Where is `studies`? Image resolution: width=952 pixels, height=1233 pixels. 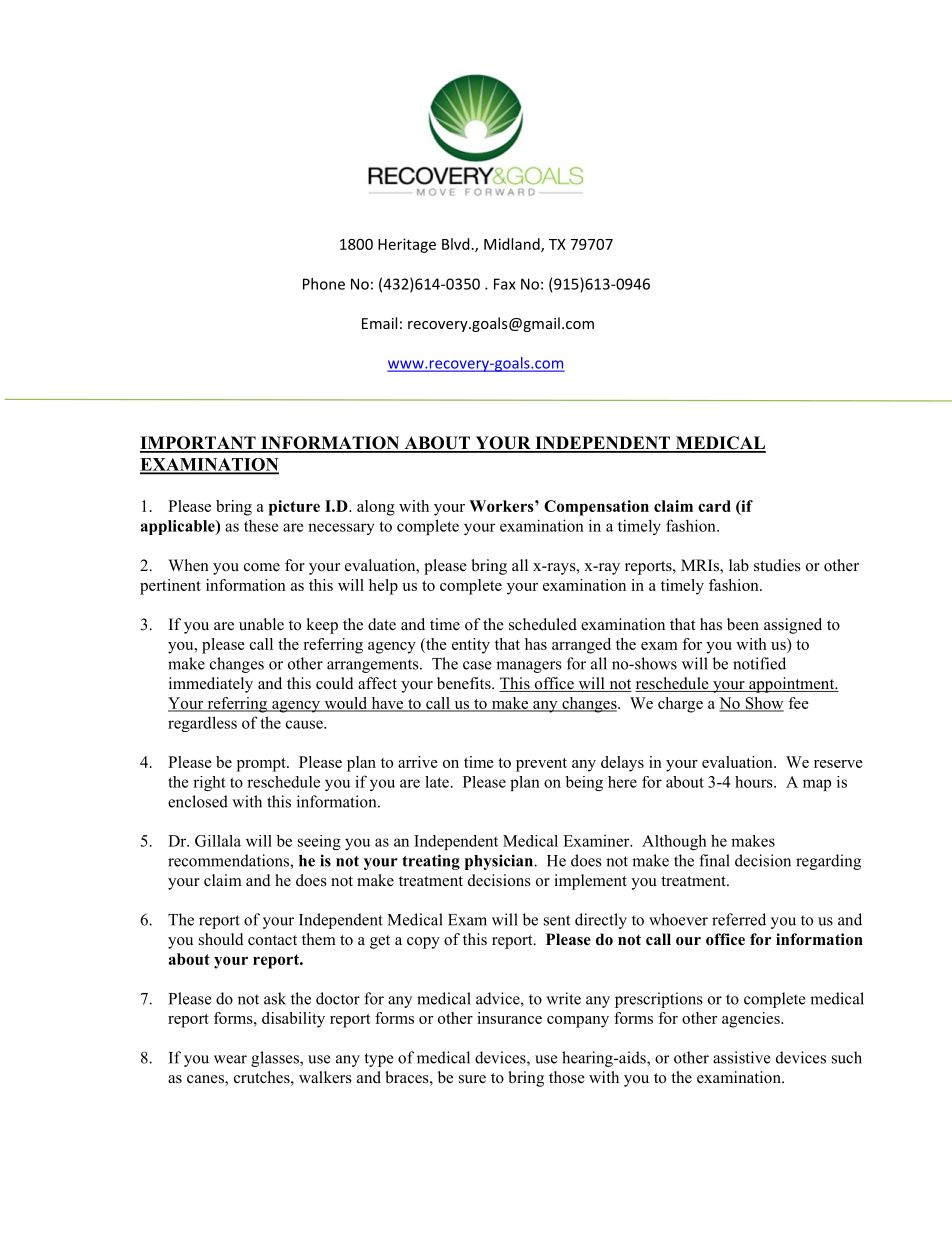 studies is located at coordinates (777, 565).
